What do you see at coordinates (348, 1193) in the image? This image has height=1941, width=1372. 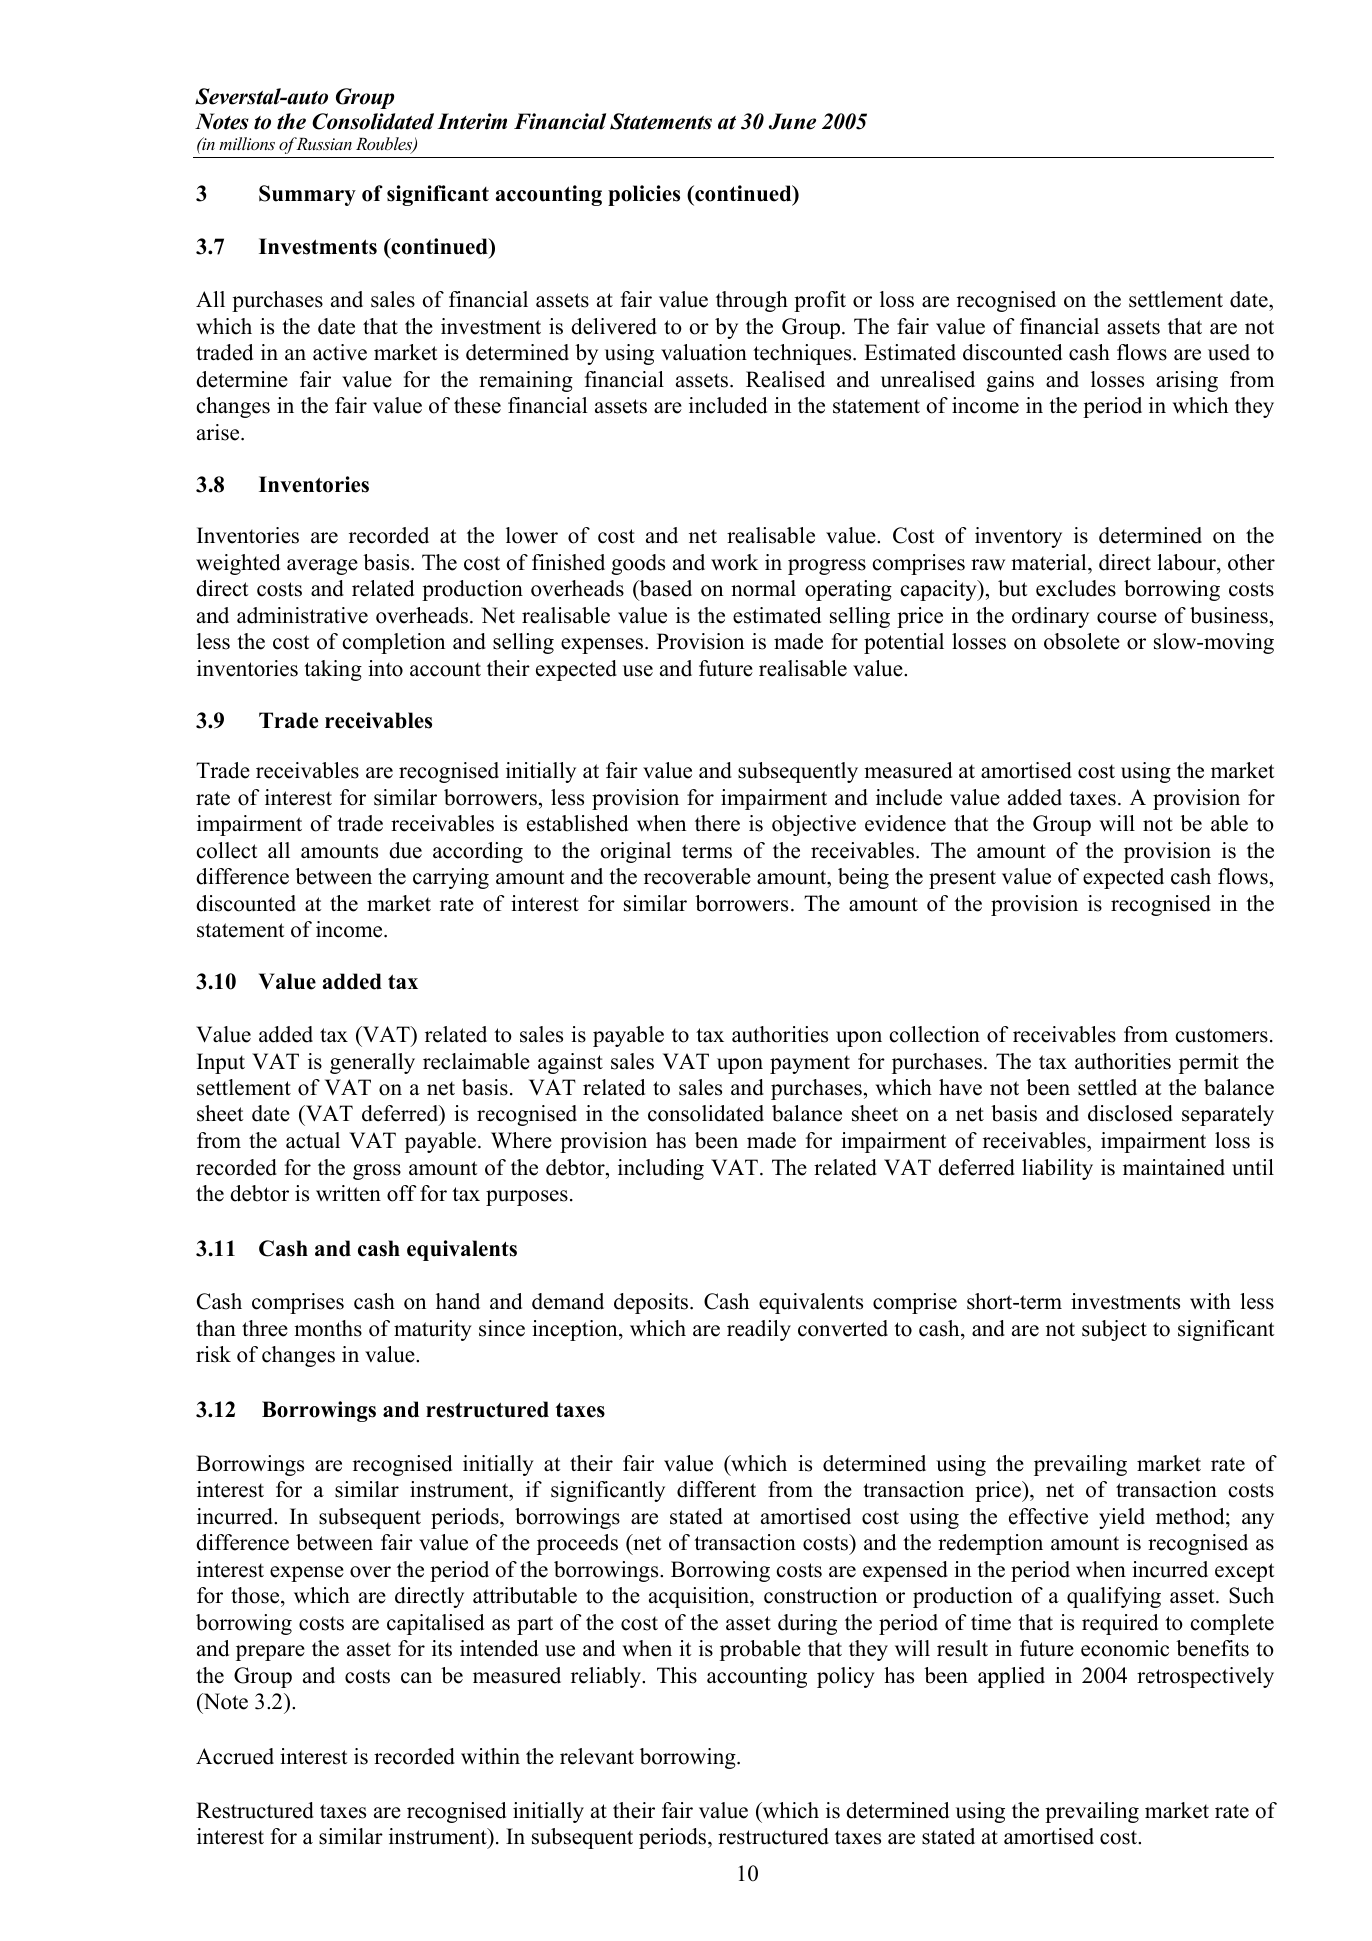 I see `written` at bounding box center [348, 1193].
